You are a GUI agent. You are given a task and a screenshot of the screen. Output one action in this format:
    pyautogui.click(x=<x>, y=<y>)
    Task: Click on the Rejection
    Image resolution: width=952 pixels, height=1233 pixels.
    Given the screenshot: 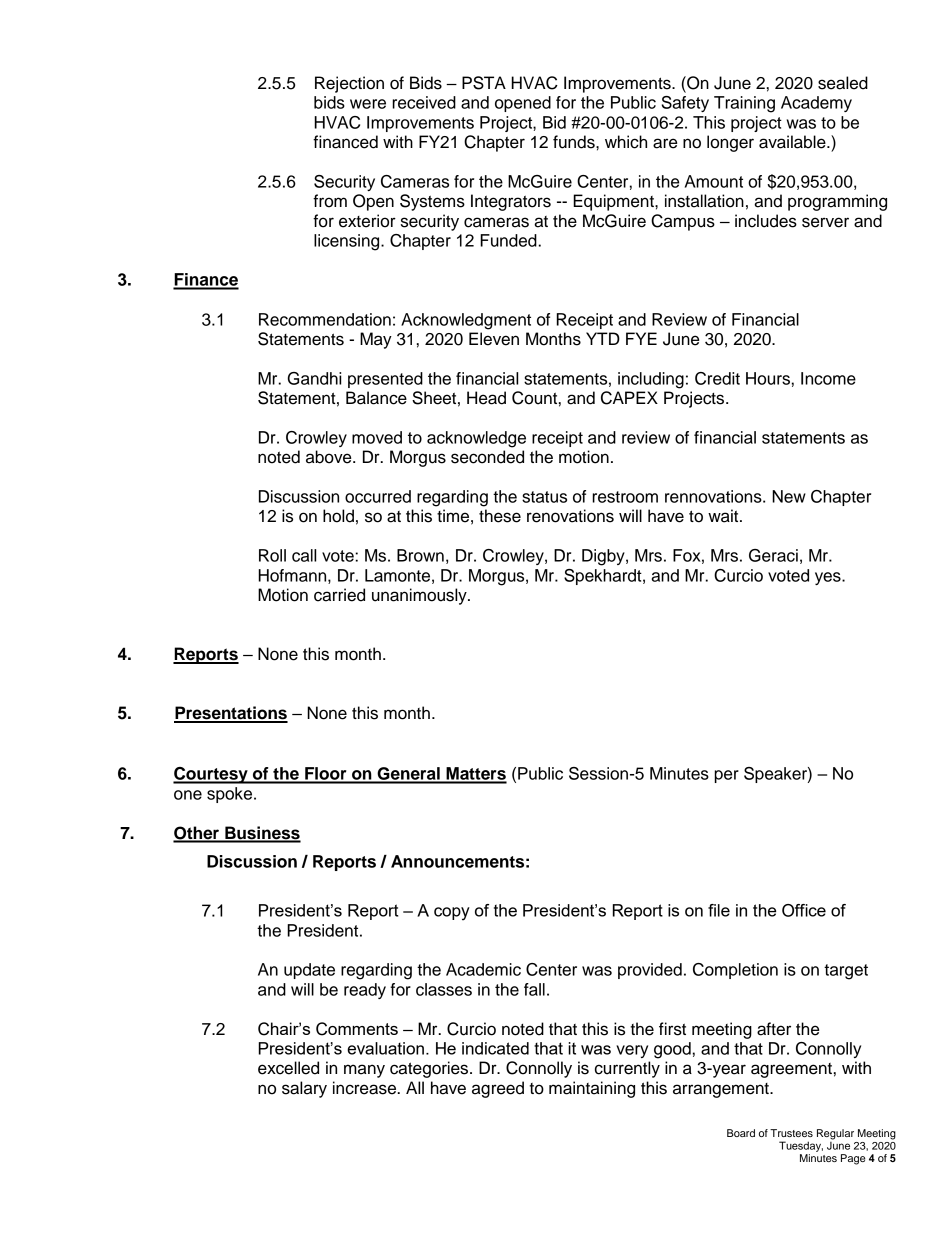 What is the action you would take?
    pyautogui.click(x=349, y=84)
